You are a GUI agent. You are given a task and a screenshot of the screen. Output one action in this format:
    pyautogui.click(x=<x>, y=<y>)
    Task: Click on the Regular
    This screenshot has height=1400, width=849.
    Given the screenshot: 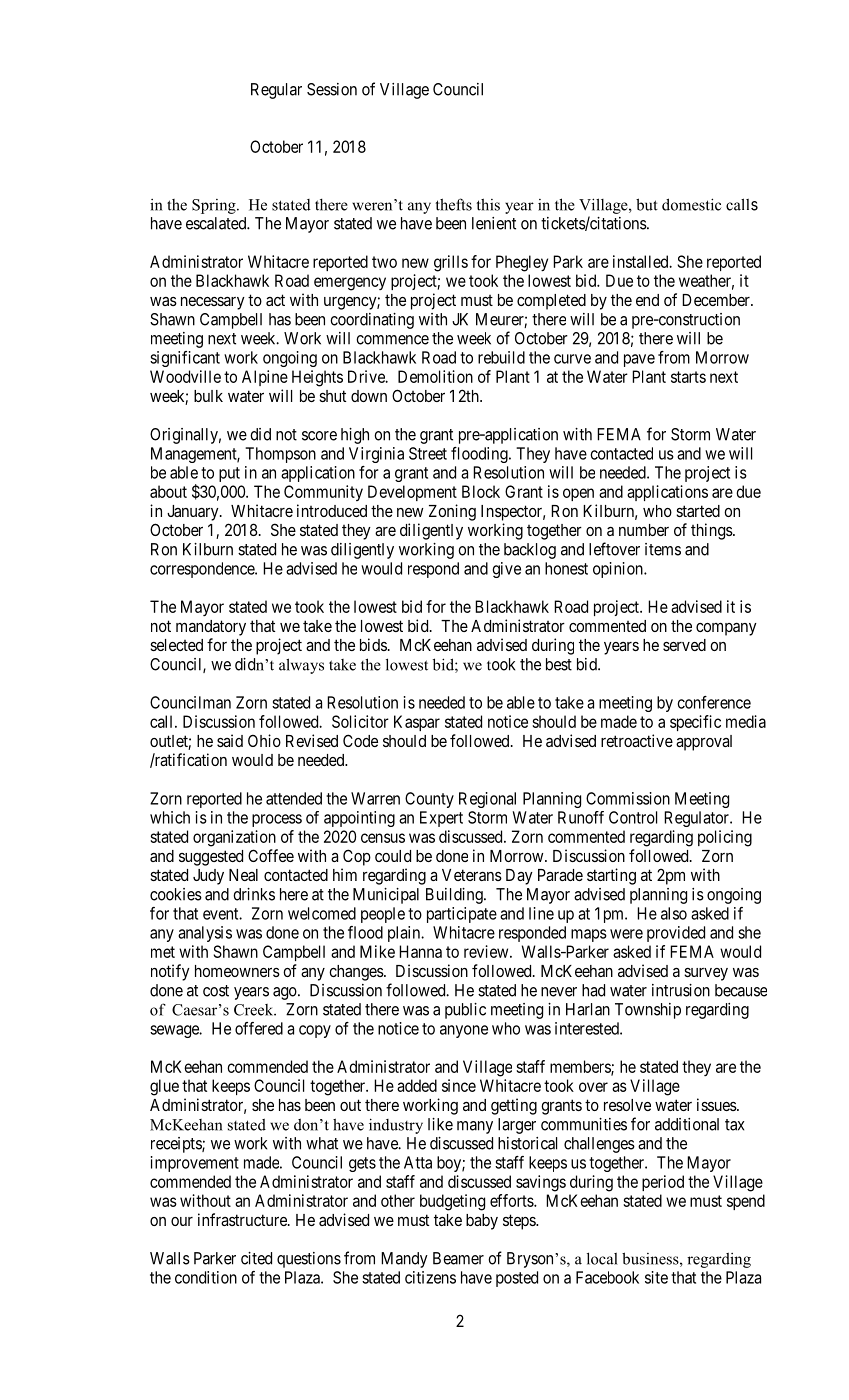 What is the action you would take?
    pyautogui.click(x=276, y=91)
